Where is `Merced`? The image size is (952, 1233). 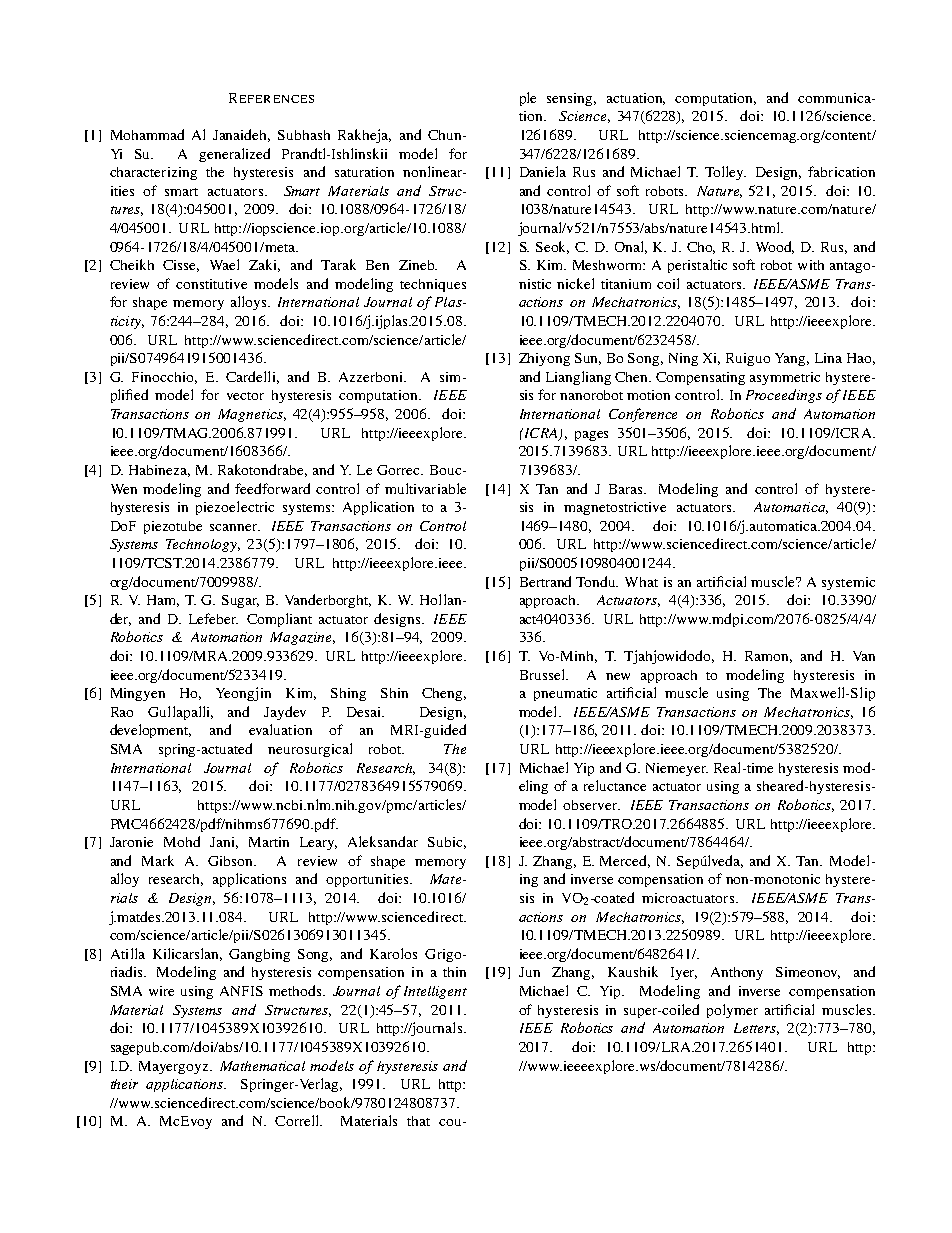
Merced is located at coordinates (625, 861).
